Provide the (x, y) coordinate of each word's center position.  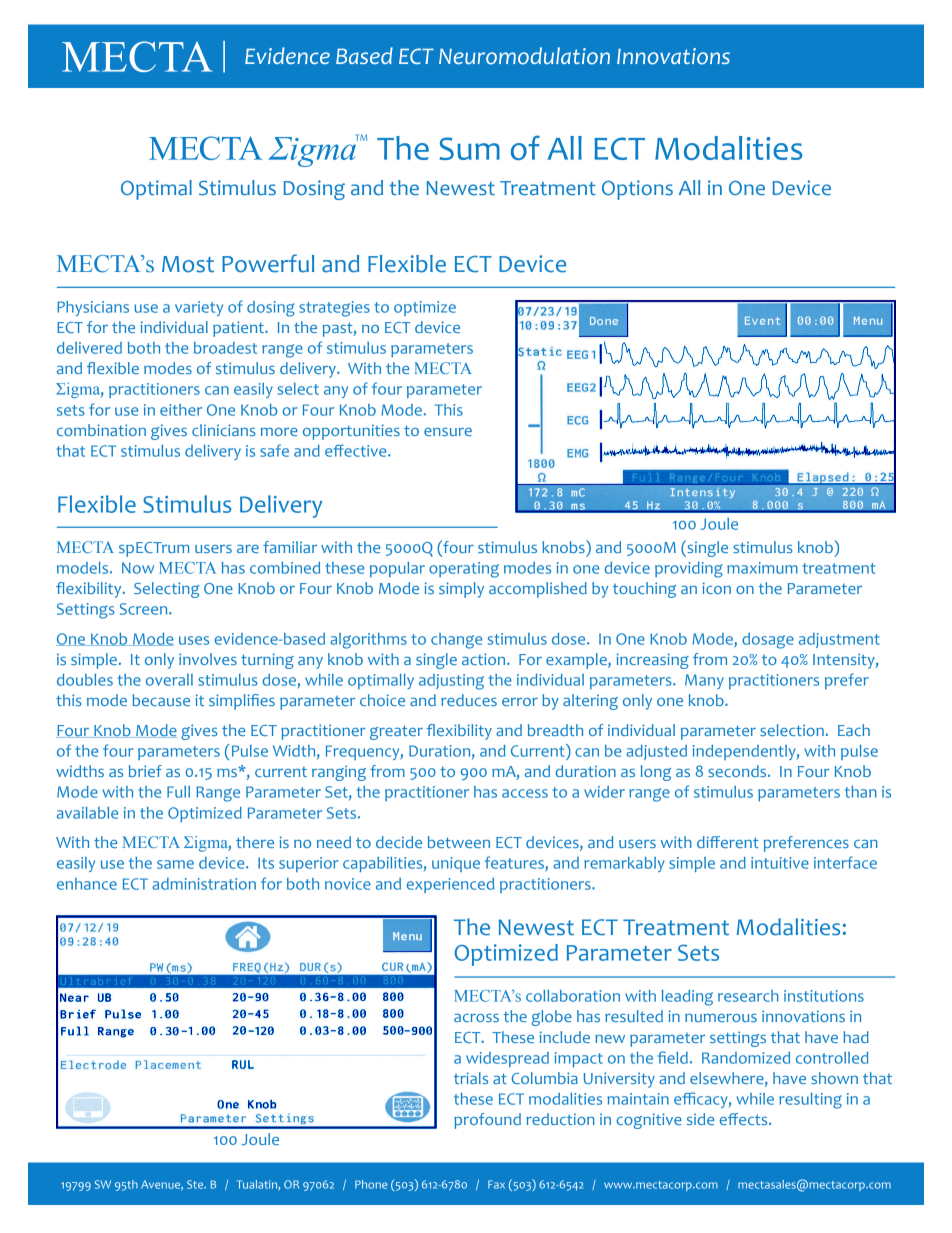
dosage (768, 641)
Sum (470, 148)
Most (188, 264)
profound (487, 1121)
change (456, 641)
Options (637, 190)
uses (194, 640)
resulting (810, 1101)
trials (471, 1078)
